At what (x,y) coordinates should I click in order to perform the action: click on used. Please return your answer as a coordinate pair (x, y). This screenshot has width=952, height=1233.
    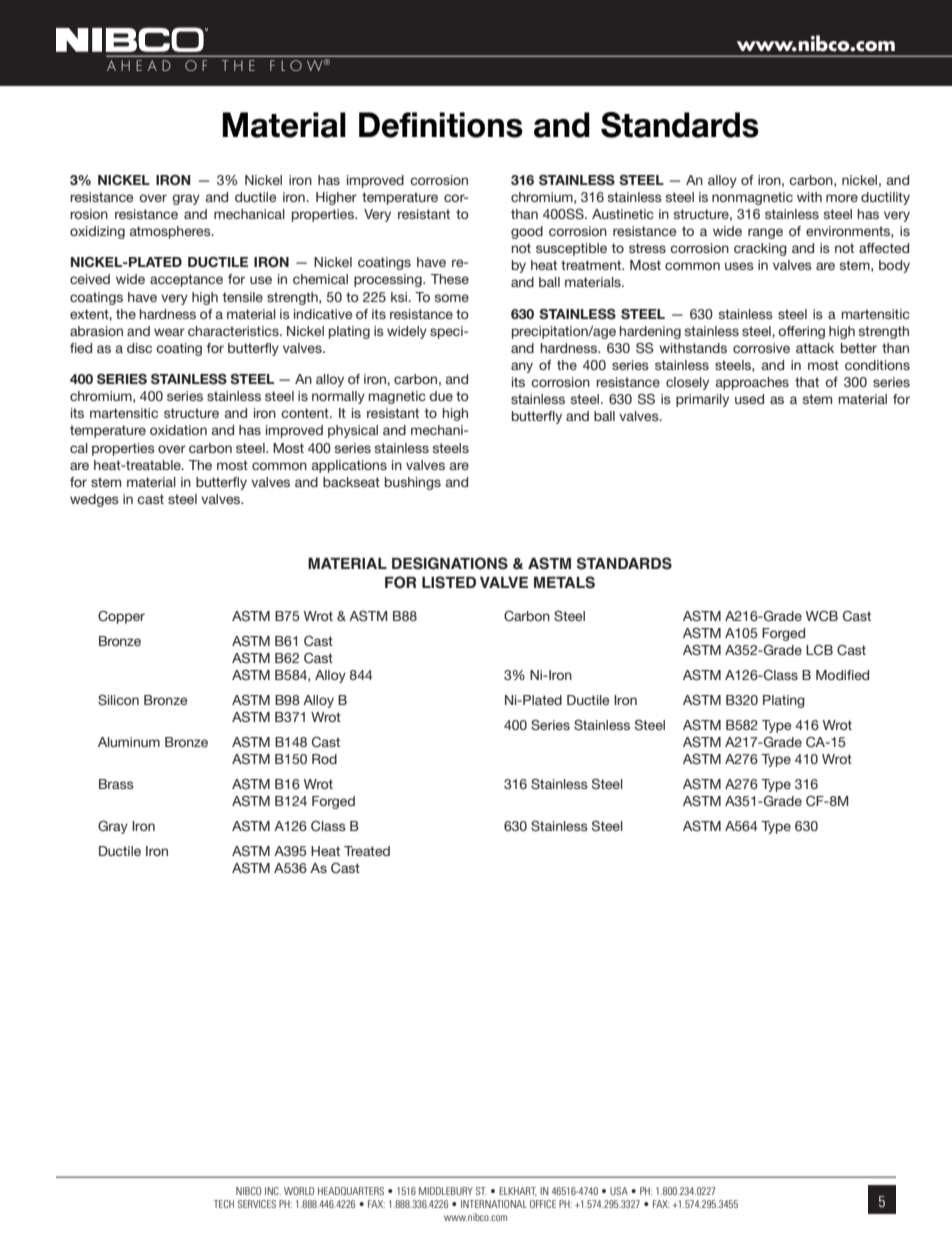
    Looking at the image, I should click on (749, 399).
